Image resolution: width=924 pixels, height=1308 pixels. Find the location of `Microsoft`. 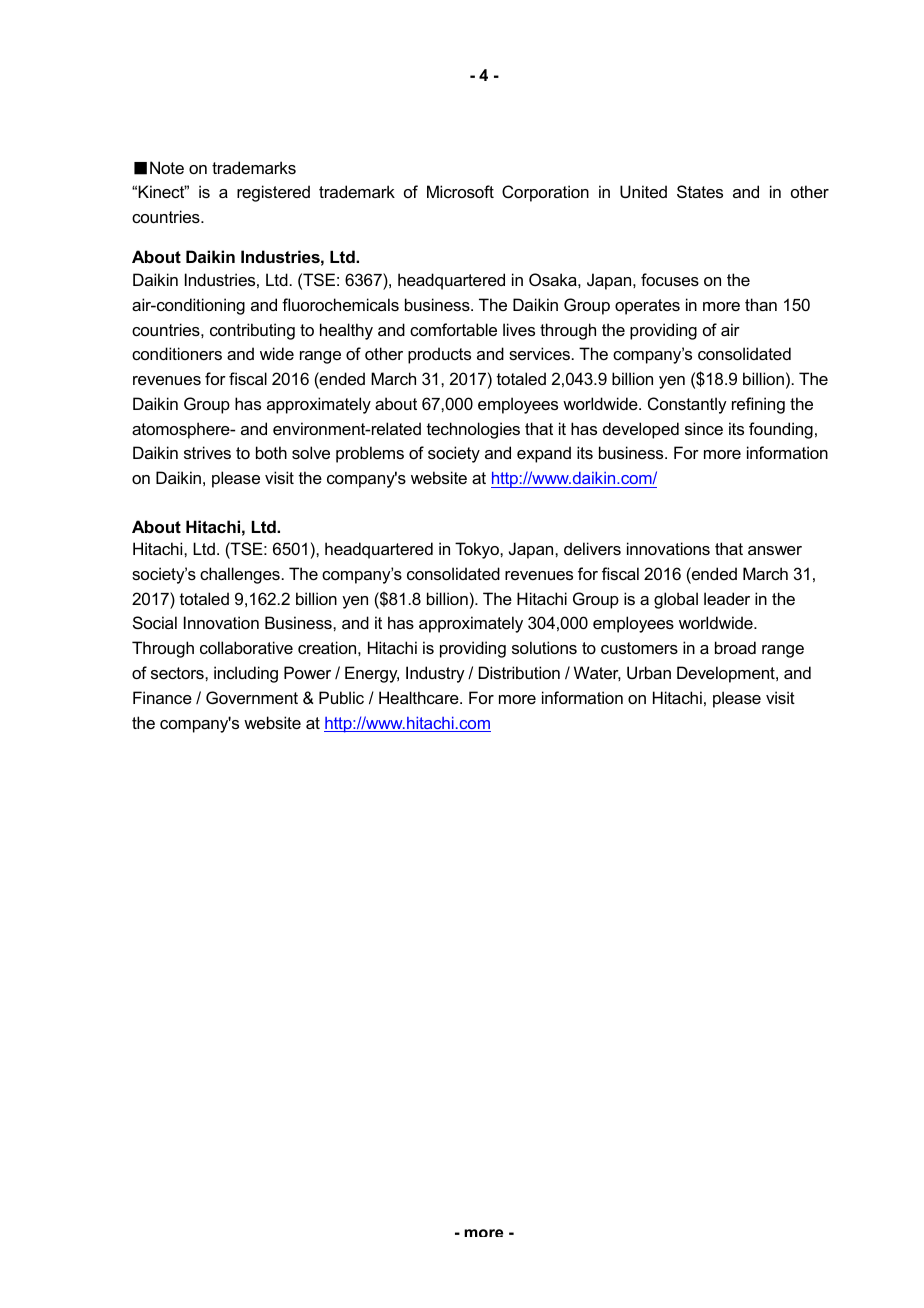

Microsoft is located at coordinates (460, 191).
